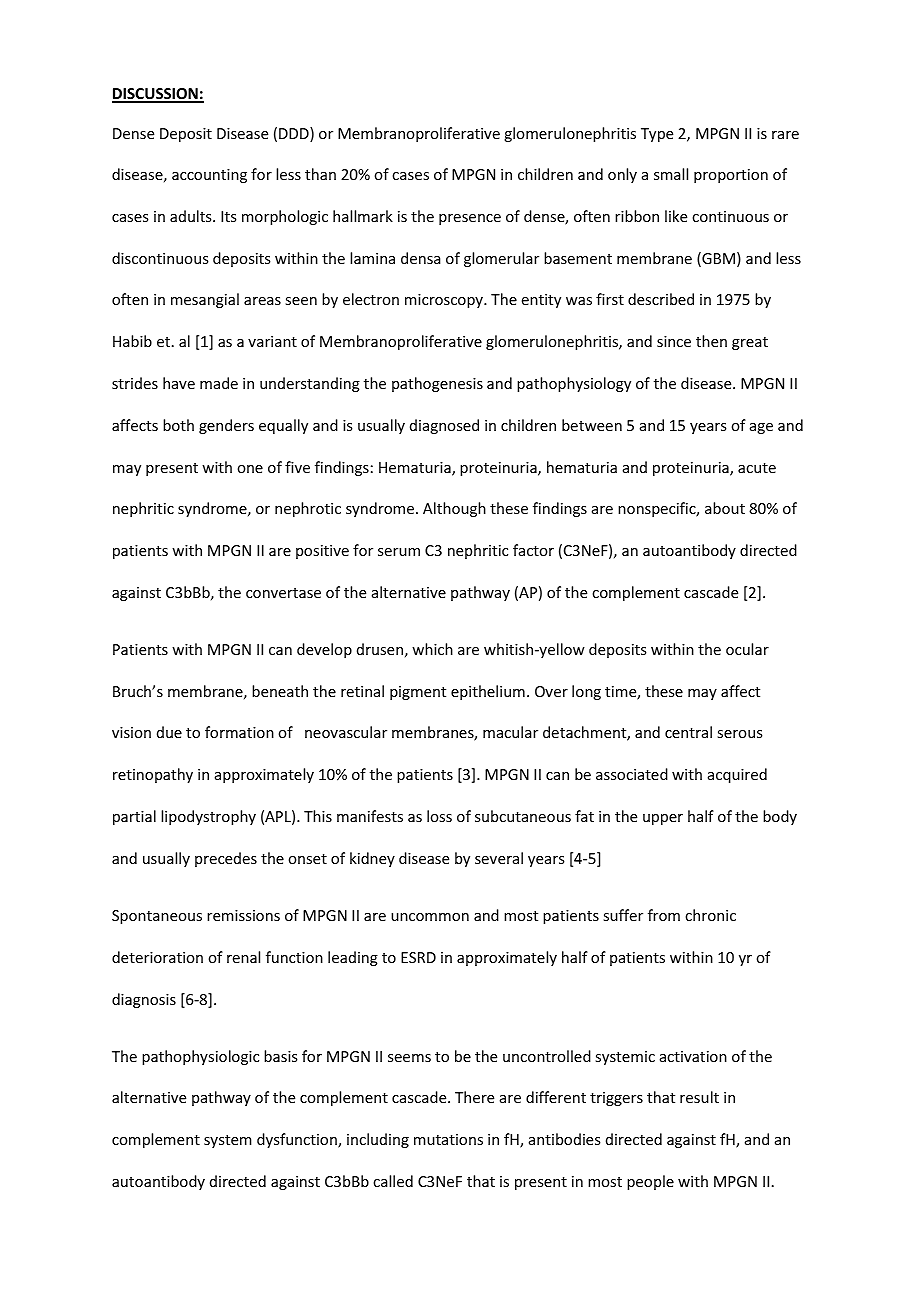 This screenshot has width=924, height=1308. Describe the element at coordinates (283, 593) in the screenshot. I see `convertase` at that location.
